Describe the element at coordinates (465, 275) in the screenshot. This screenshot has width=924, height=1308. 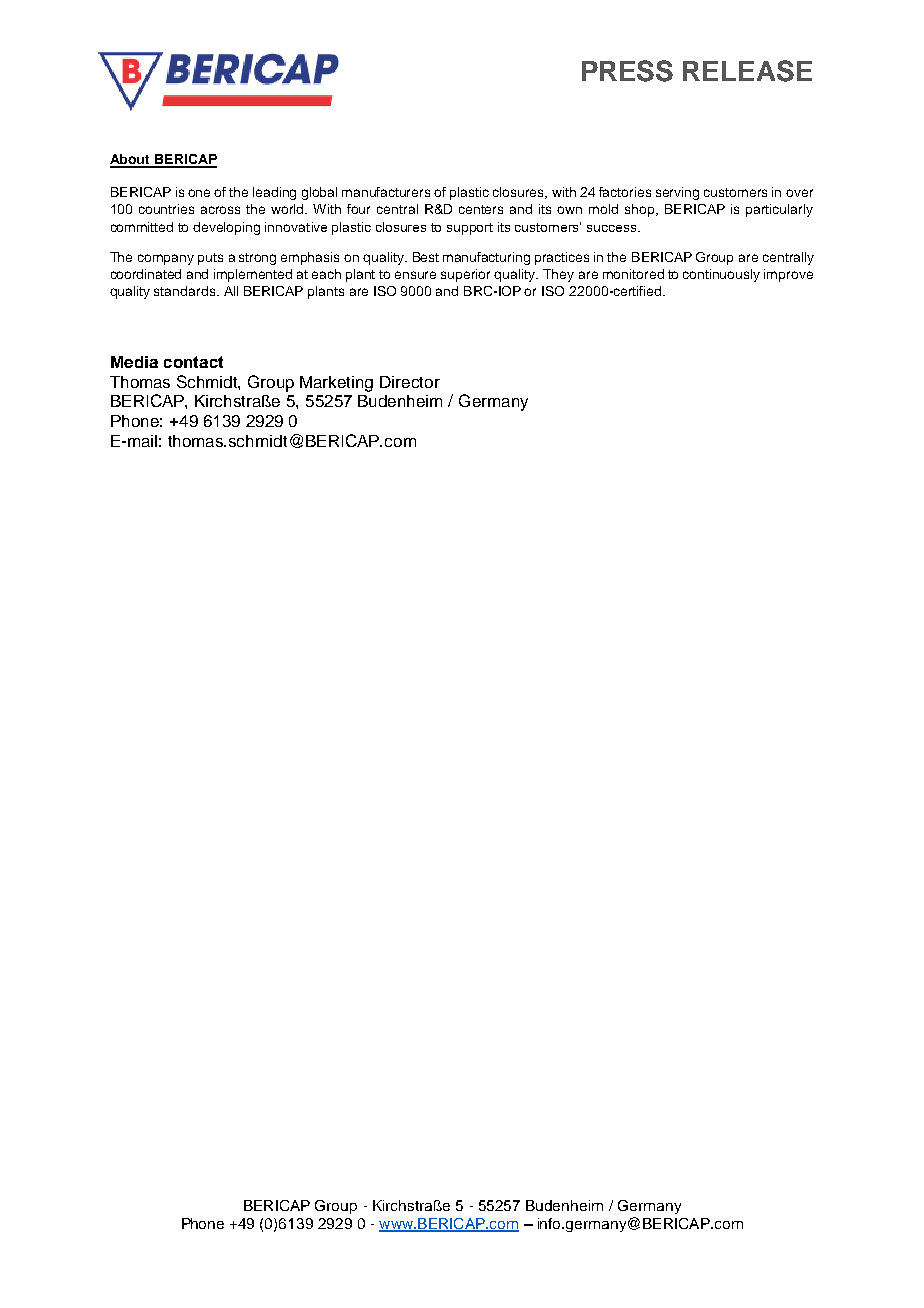
I see `superior` at that location.
